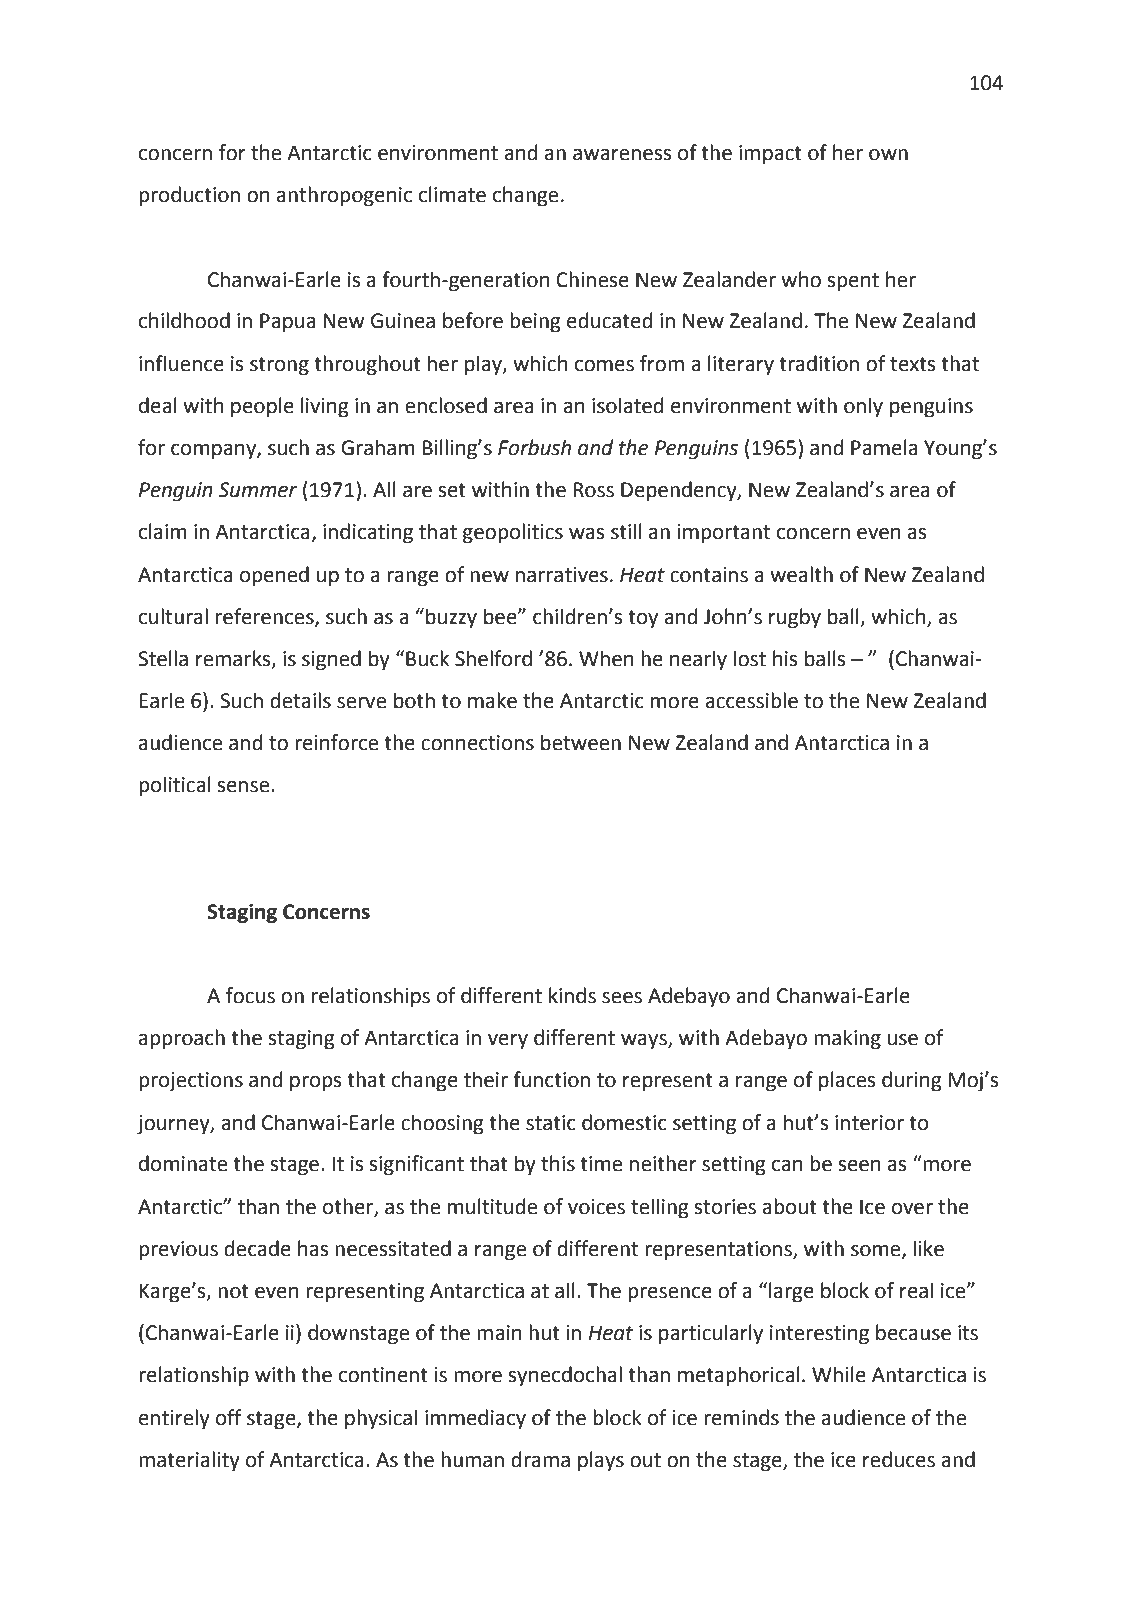 This screenshot has width=1142, height=1615. What do you see at coordinates (853, 282) in the screenshot?
I see `spent` at bounding box center [853, 282].
